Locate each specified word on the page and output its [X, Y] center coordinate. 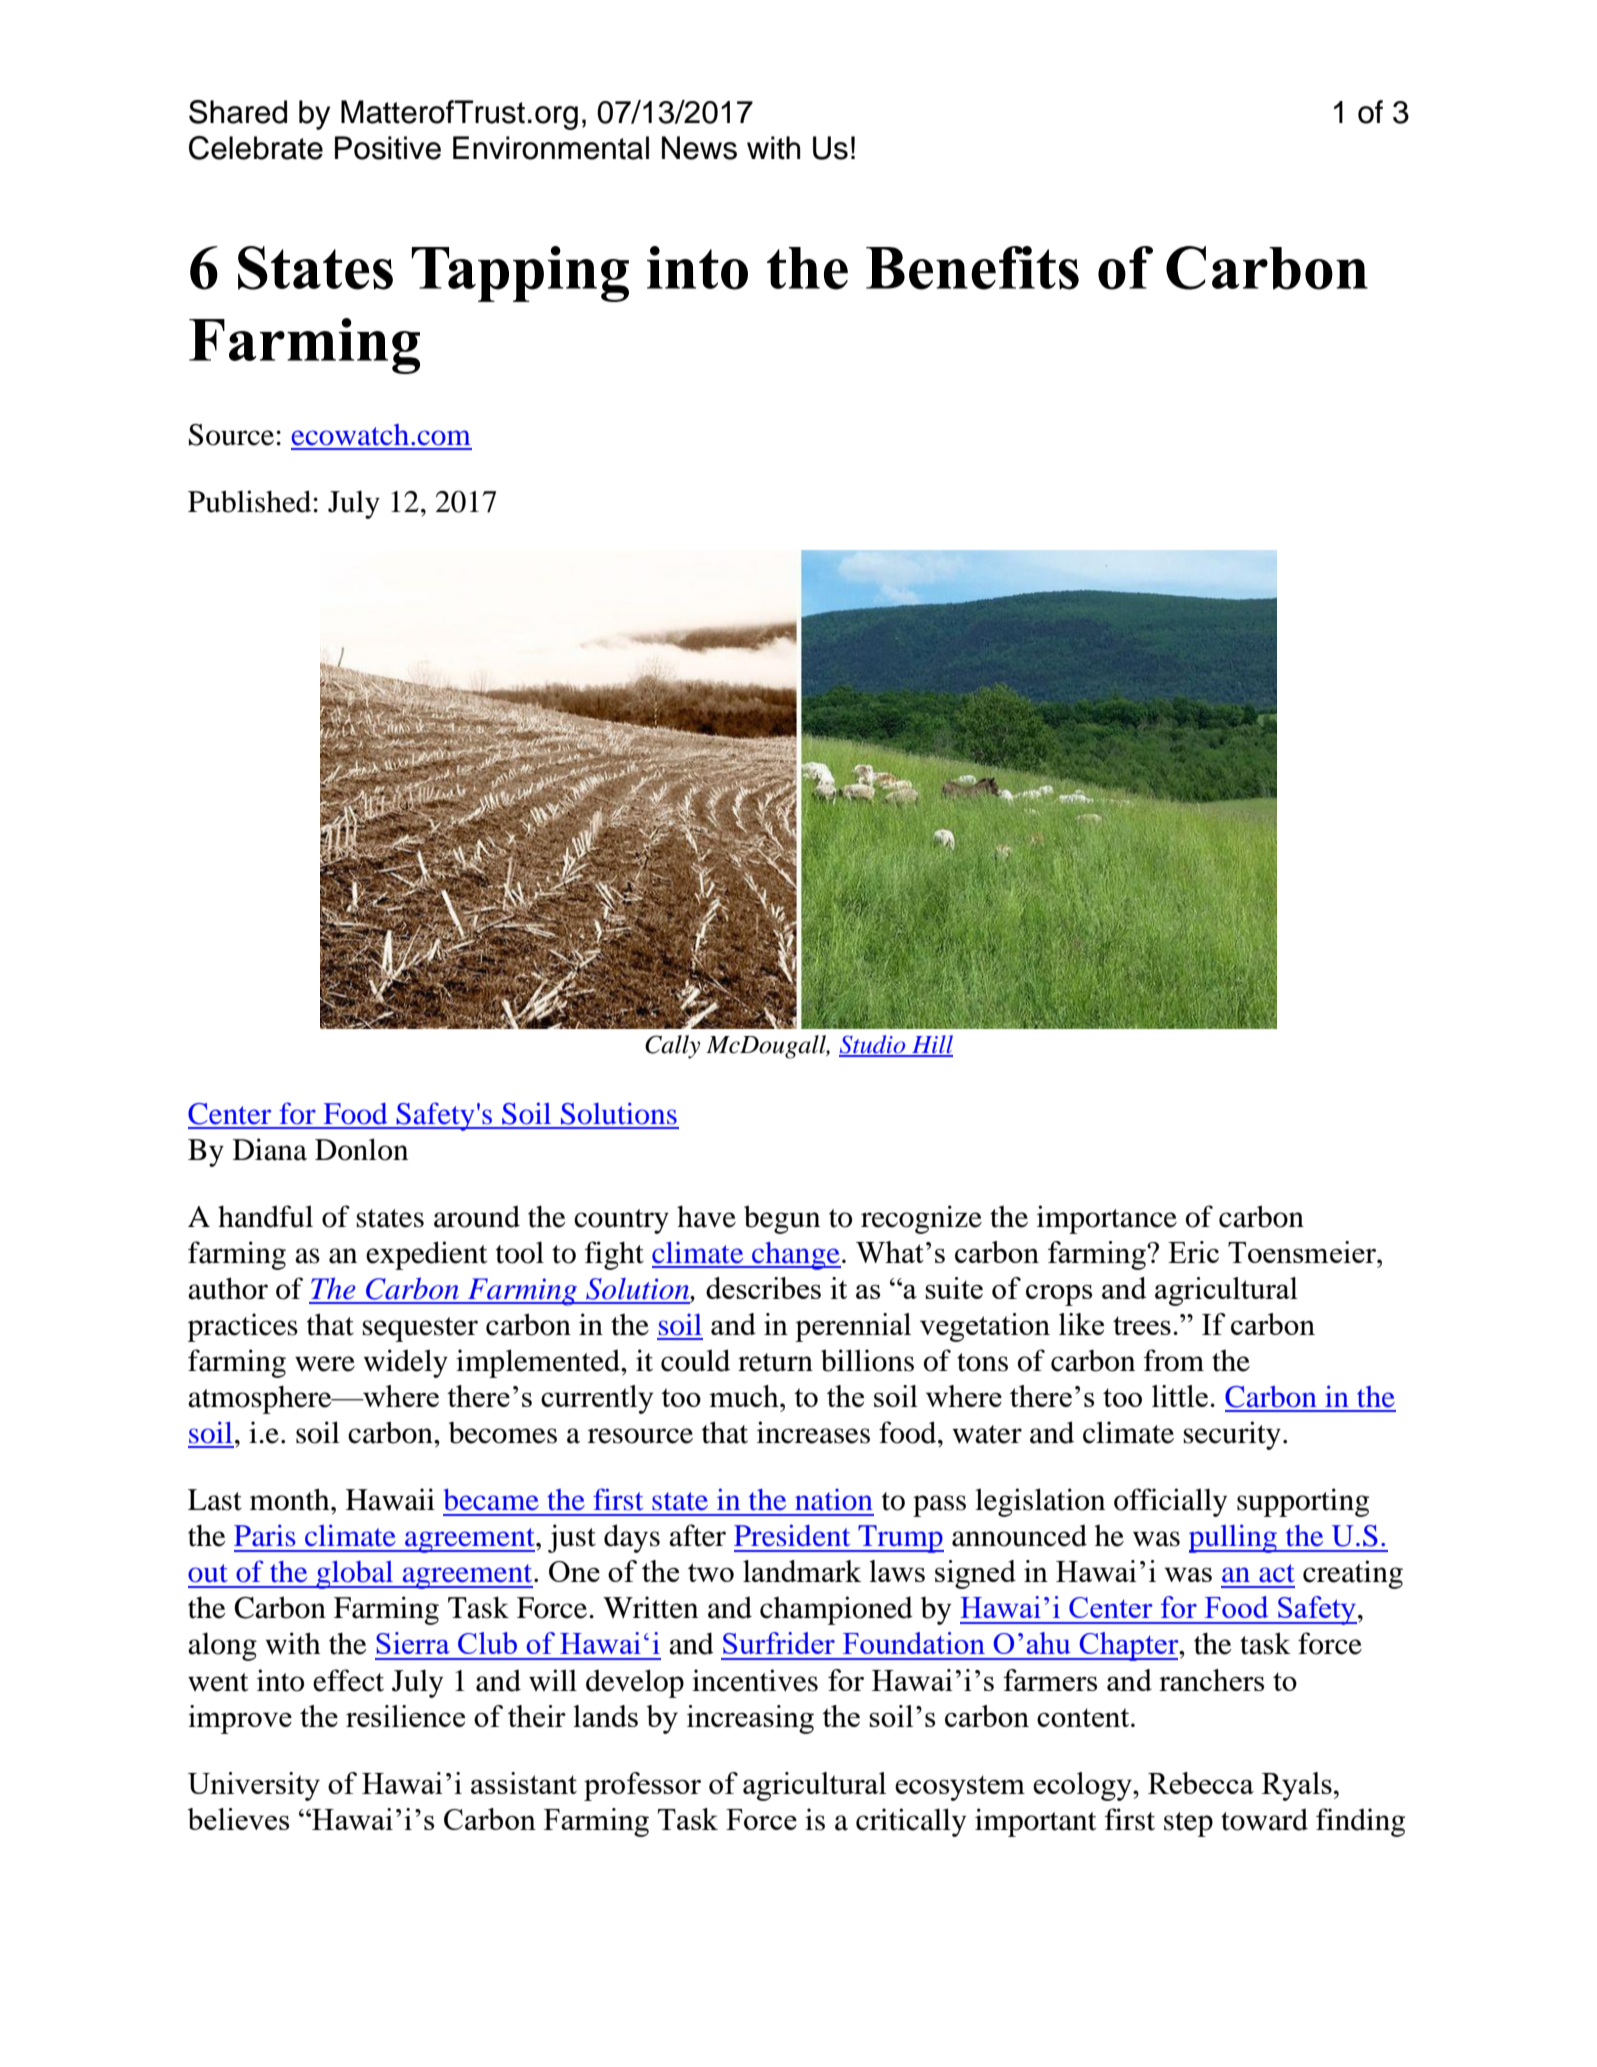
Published [251, 501]
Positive [388, 148]
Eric [1193, 1252]
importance [1107, 1219]
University [254, 1786]
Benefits [972, 268]
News [699, 148]
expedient [426, 1255]
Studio [873, 1045]
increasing [750, 1719]
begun [782, 1219]
